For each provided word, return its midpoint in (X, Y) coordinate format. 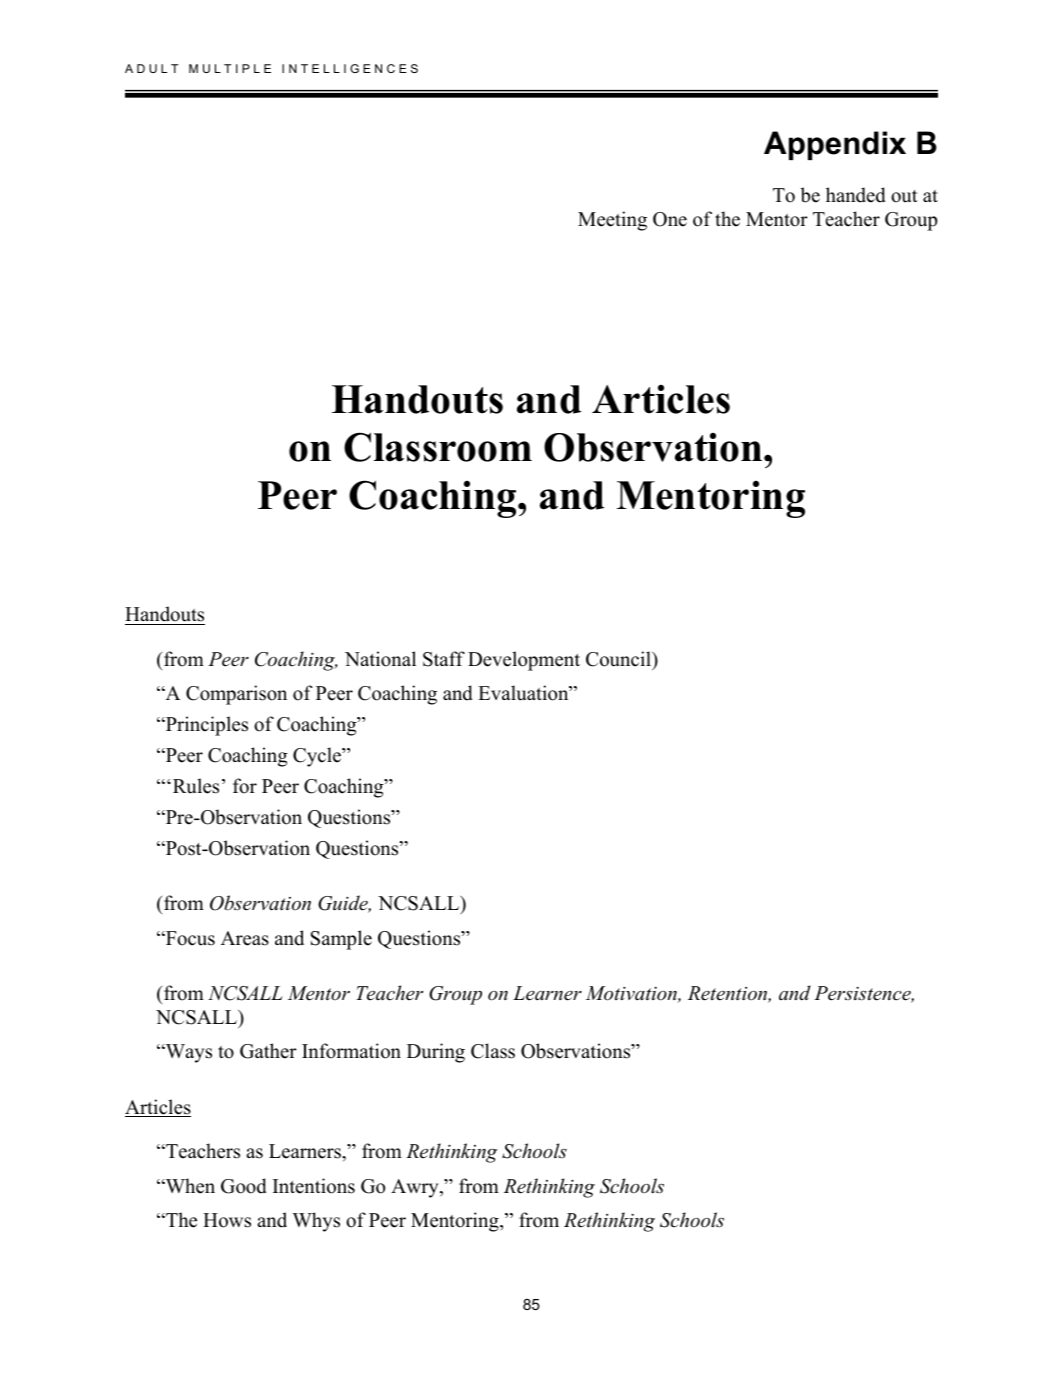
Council (619, 659)
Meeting (612, 221)
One (670, 219)
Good (244, 1186)
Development (524, 661)
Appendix (835, 145)
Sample (341, 940)
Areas (245, 938)
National (380, 659)
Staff (444, 659)
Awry (416, 1188)
